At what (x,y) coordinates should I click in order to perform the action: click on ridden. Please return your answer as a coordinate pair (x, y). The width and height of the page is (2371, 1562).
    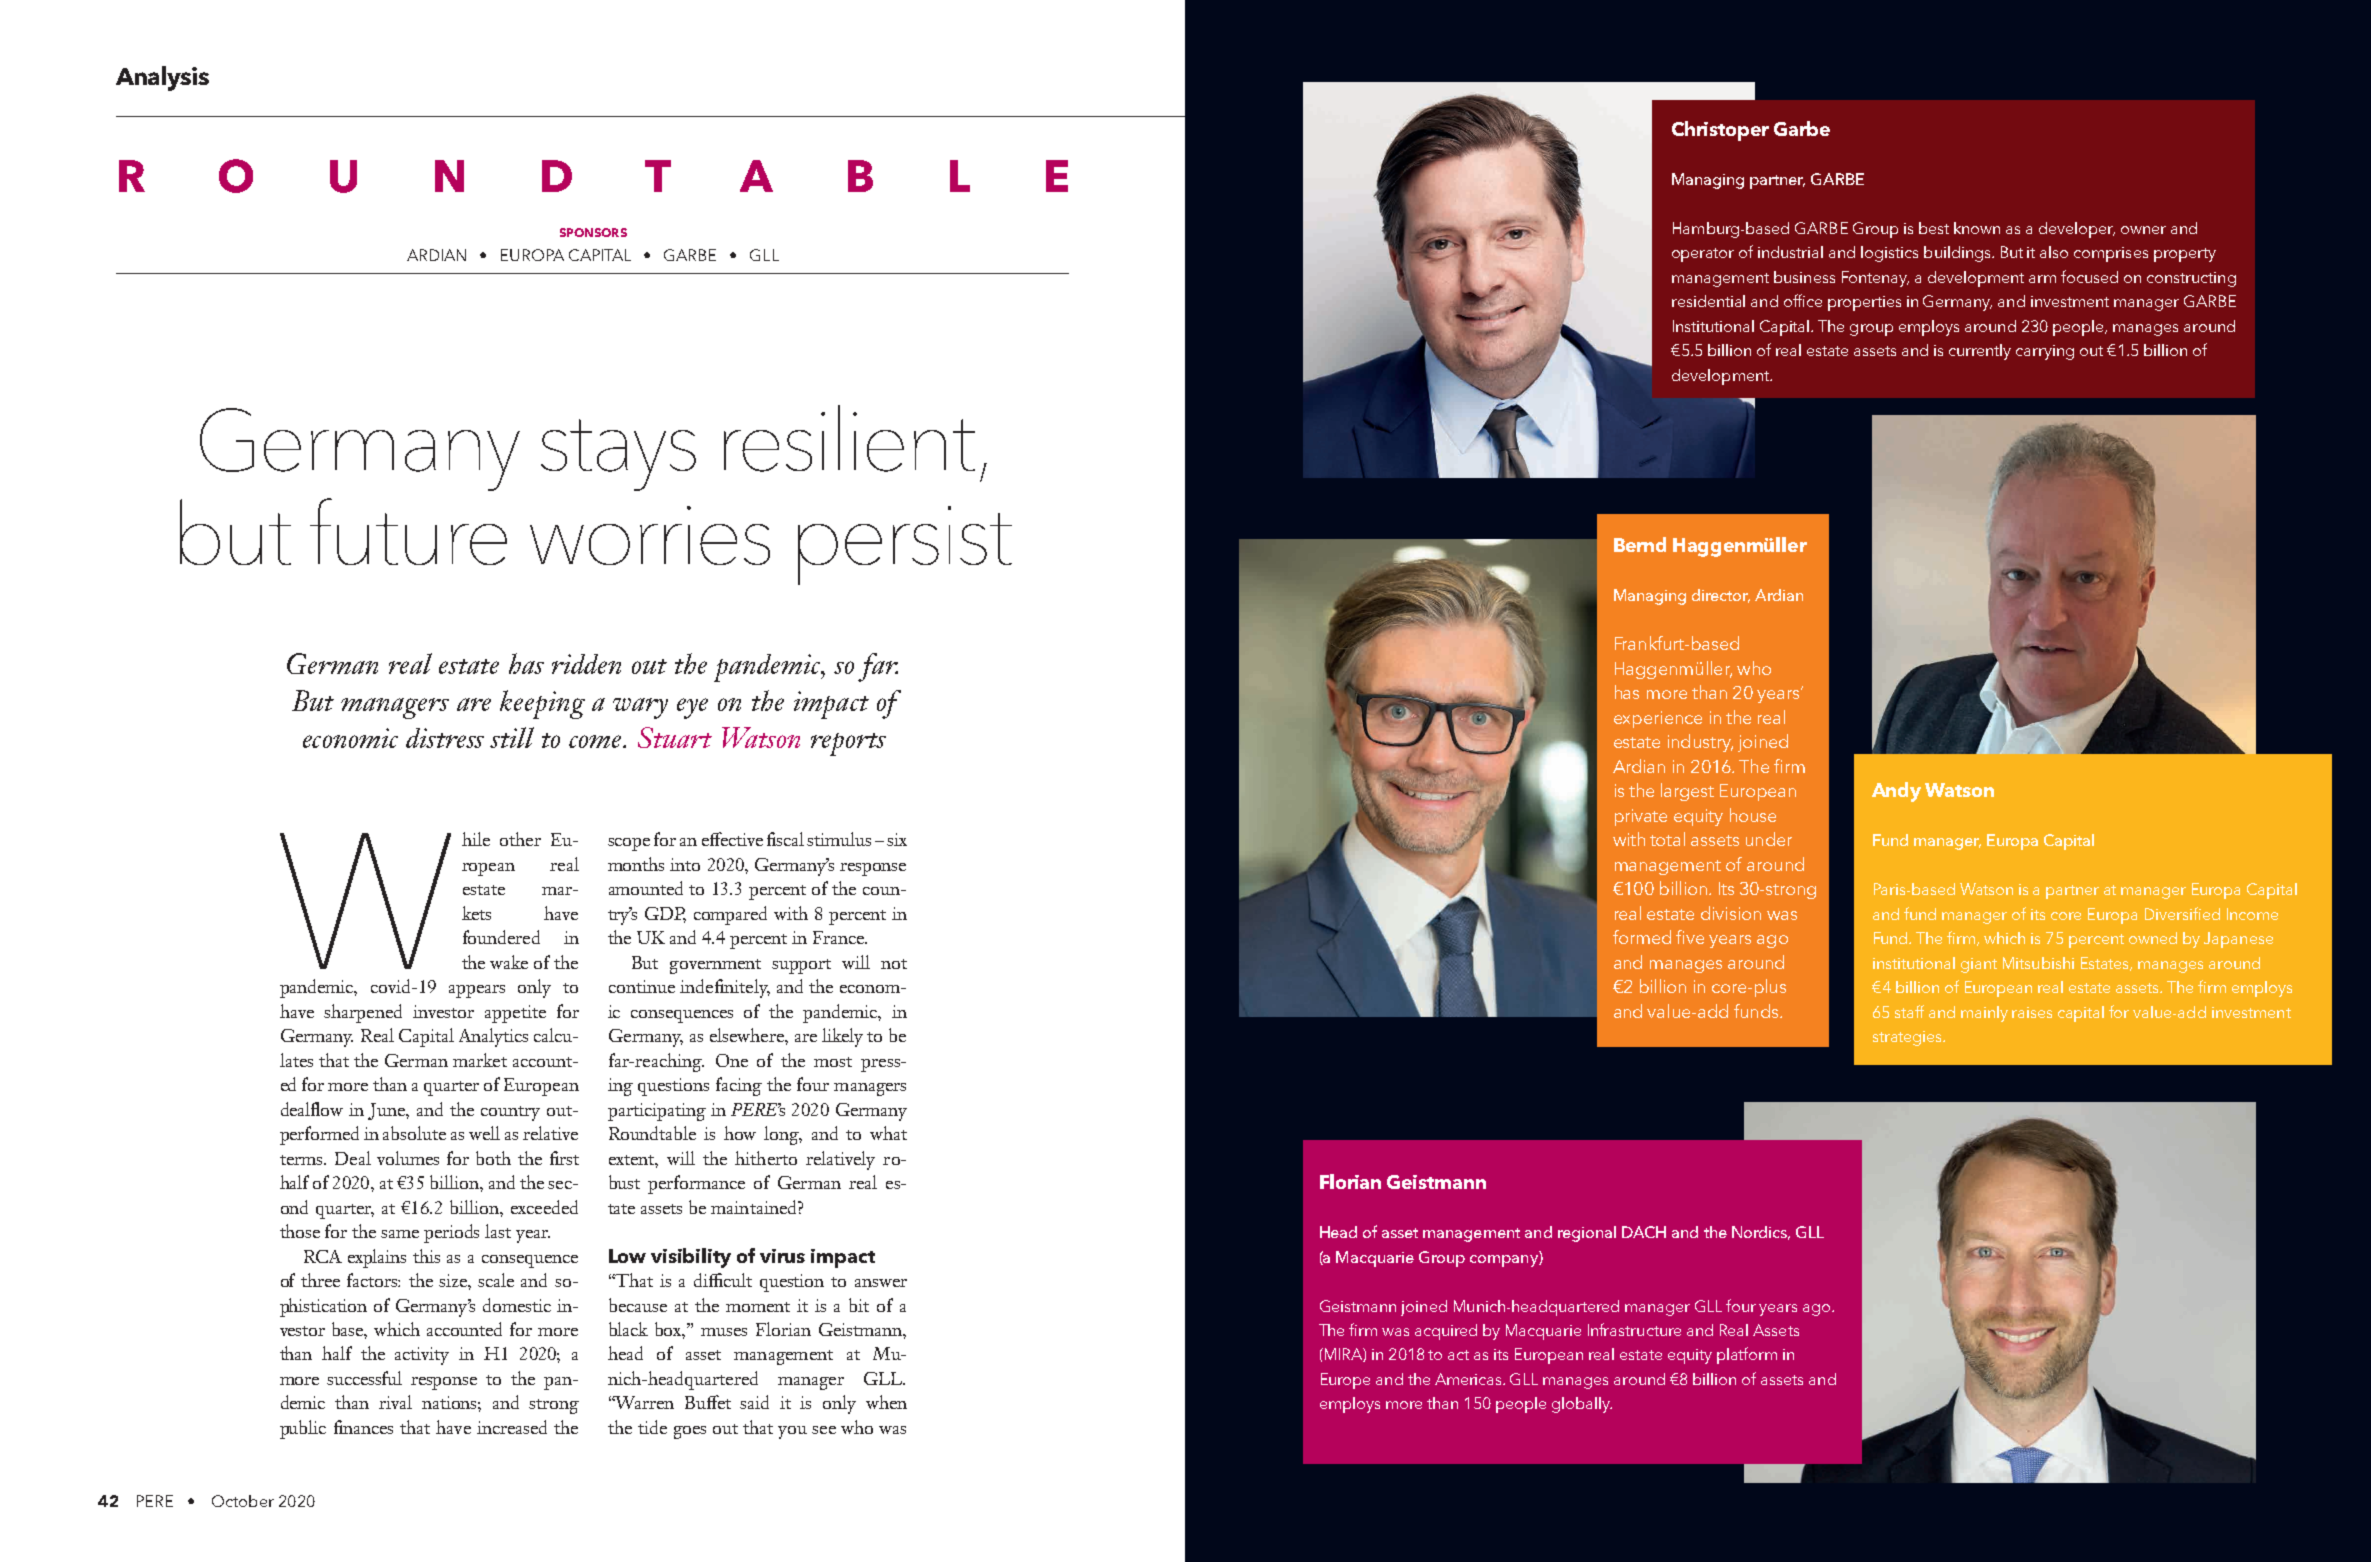
    Looking at the image, I should click on (586, 664).
